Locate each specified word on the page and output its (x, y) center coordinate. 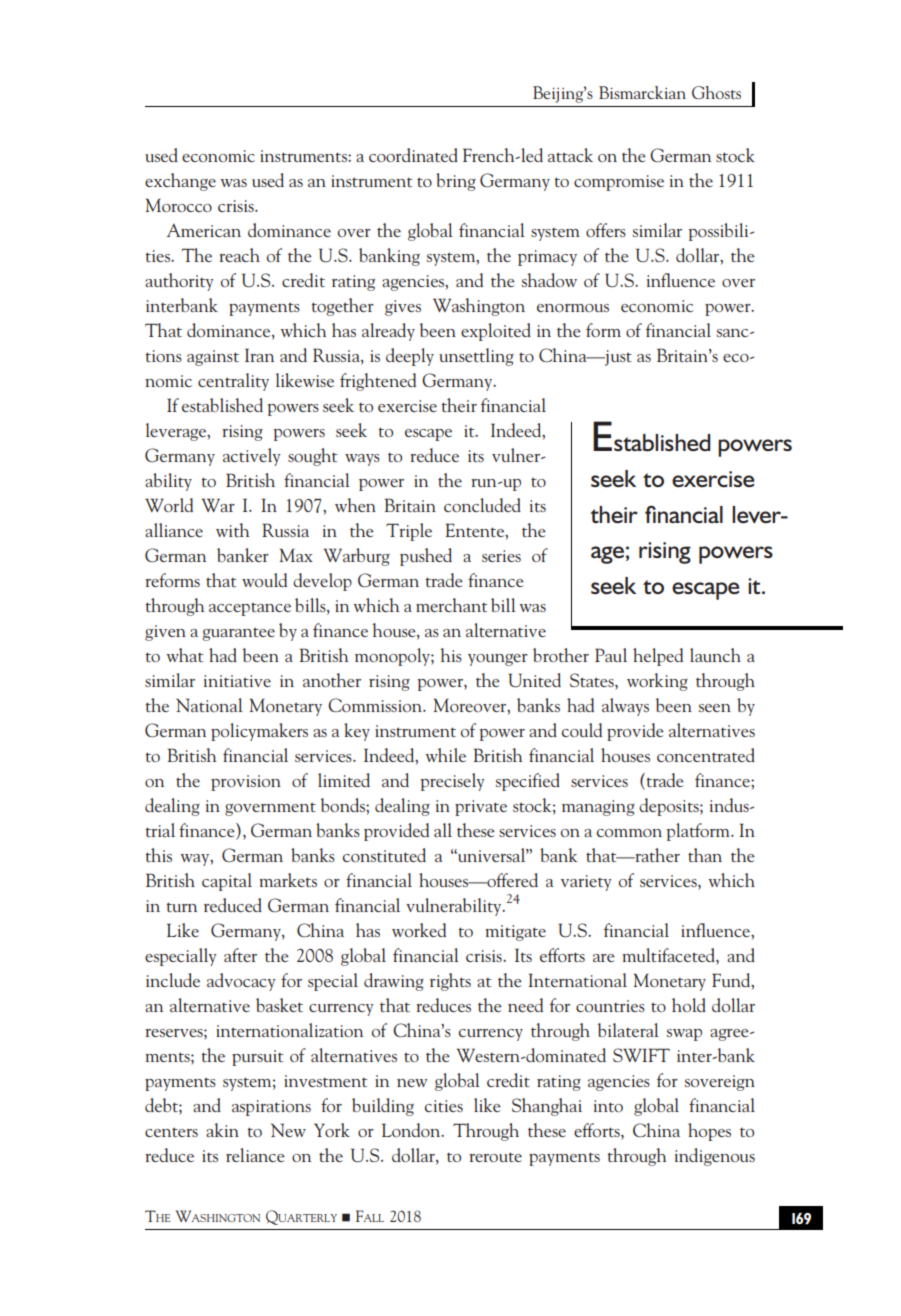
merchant (451, 605)
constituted (384, 855)
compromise (619, 183)
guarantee (238, 634)
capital (227, 882)
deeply (410, 357)
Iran (259, 355)
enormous (573, 308)
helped (658, 657)
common (629, 833)
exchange (180, 182)
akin (222, 1130)
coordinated (413, 155)
